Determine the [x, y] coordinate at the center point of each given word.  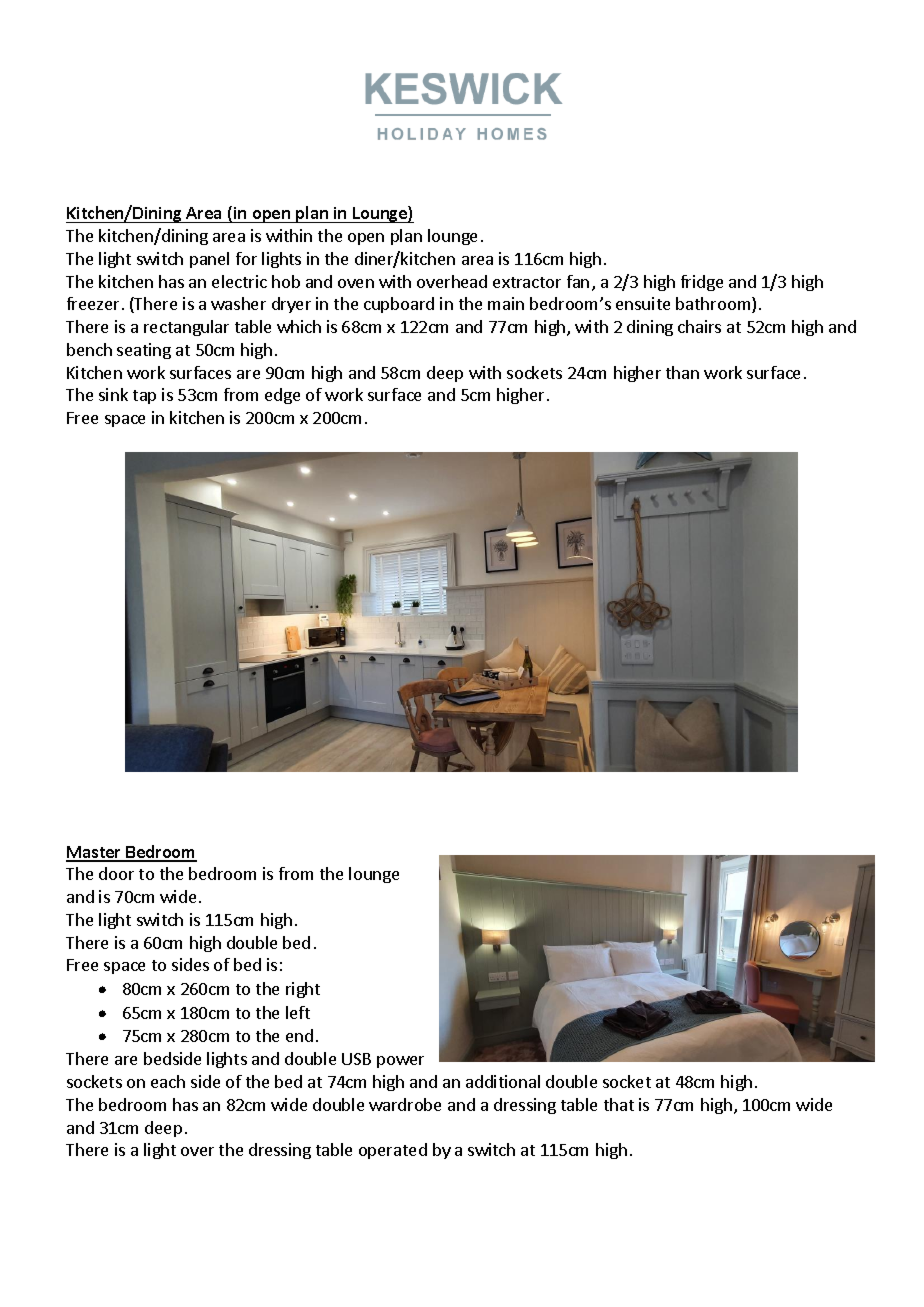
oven [356, 283]
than [682, 372]
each [168, 1081]
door [116, 873]
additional [503, 1081]
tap [144, 397]
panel [209, 260]
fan [578, 281]
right [303, 990]
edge [282, 396]
